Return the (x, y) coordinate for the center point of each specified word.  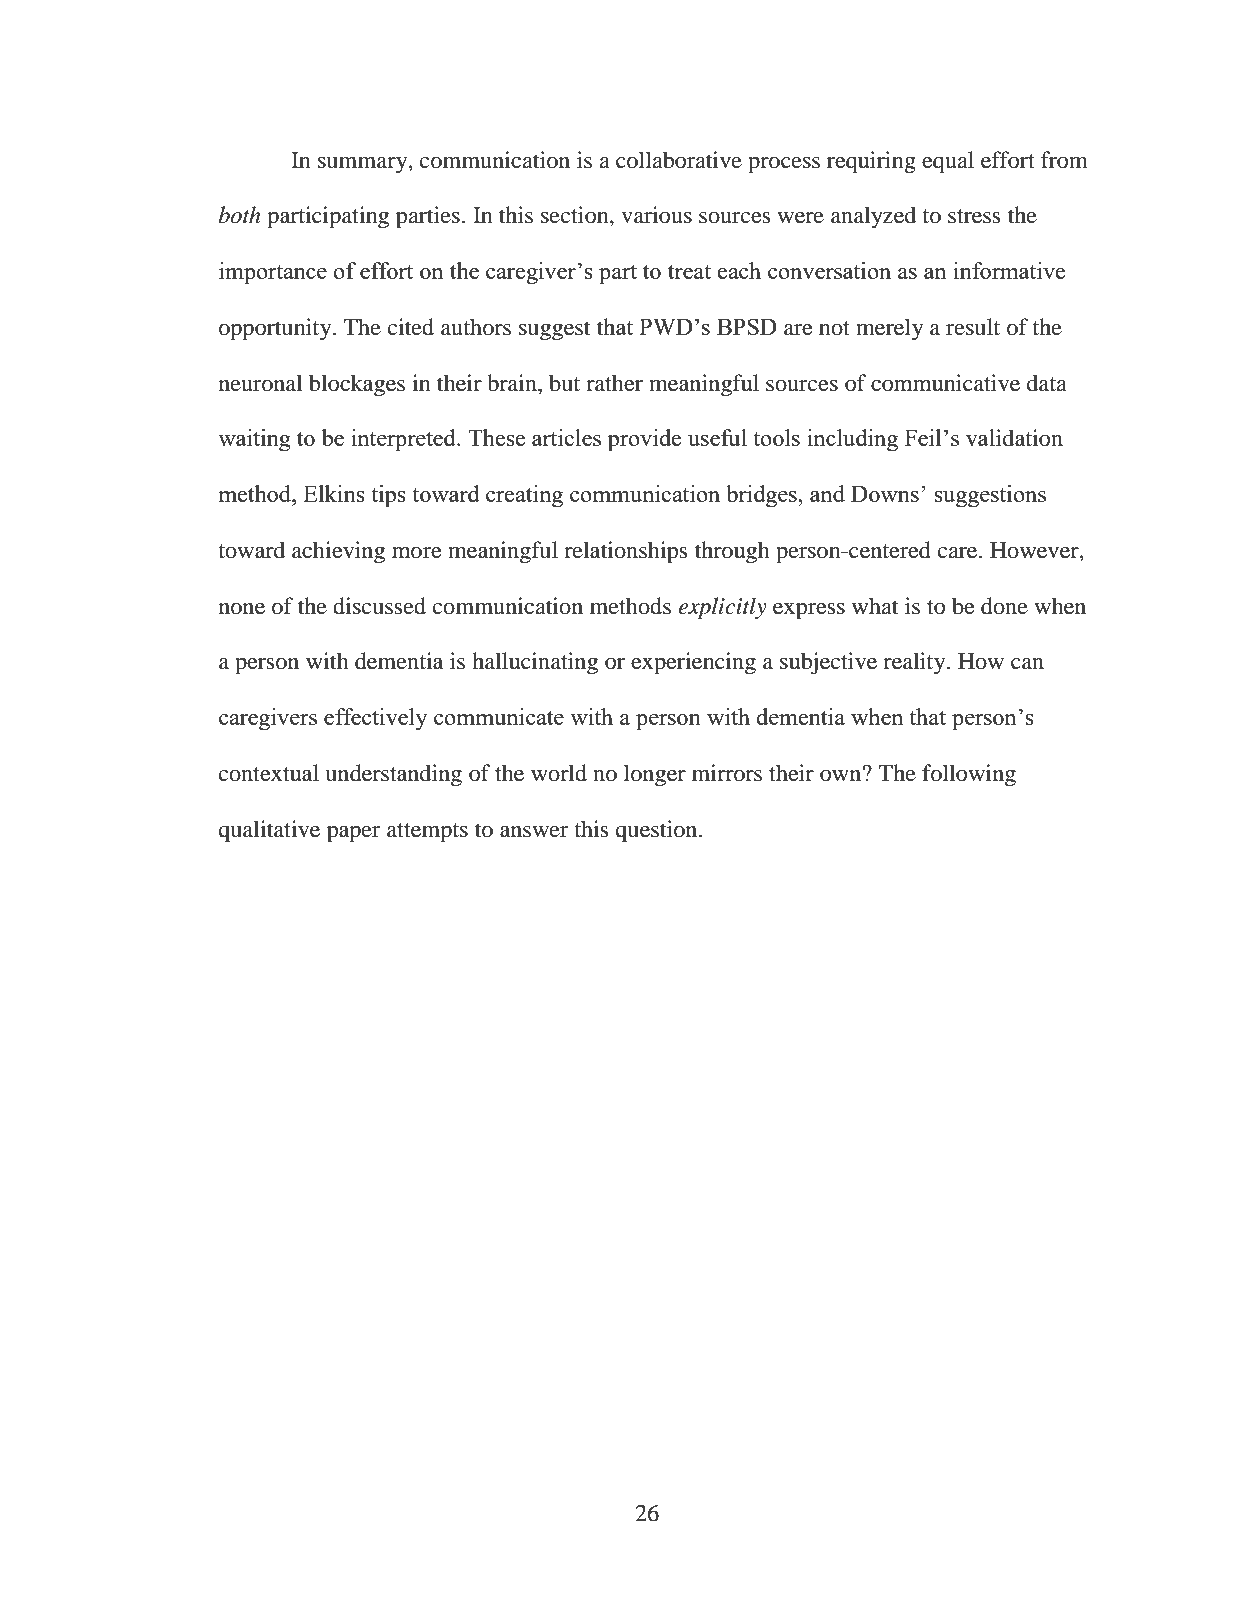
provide (644, 440)
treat (689, 272)
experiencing (693, 663)
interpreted (404, 440)
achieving (338, 552)
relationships (625, 552)
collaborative (679, 160)
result (973, 327)
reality (915, 663)
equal (948, 162)
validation (1014, 438)
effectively (376, 719)
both (240, 215)
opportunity (276, 329)
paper (353, 834)
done (1004, 606)
